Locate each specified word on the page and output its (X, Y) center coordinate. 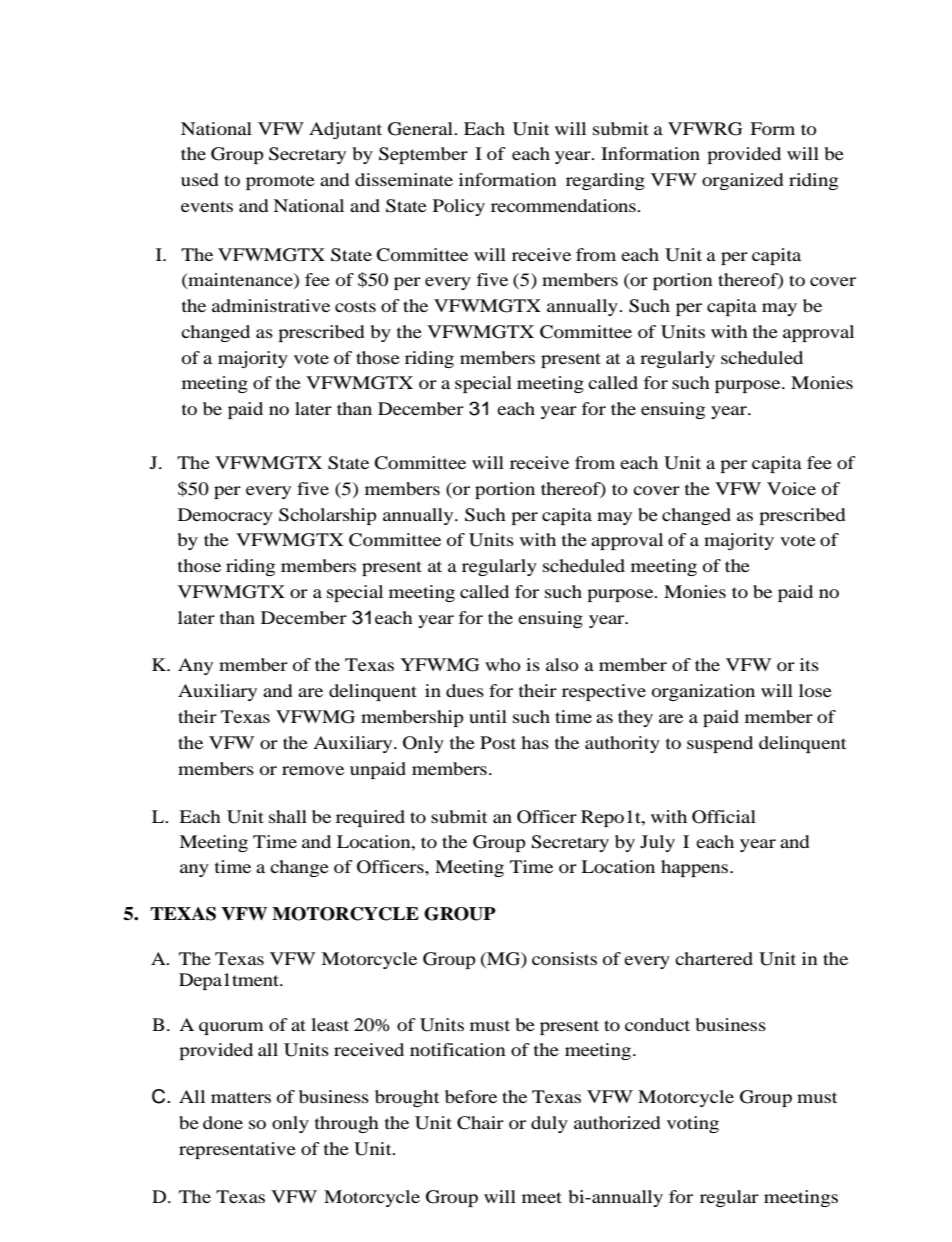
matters (241, 1097)
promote (280, 182)
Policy (459, 207)
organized (743, 181)
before (471, 1096)
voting (693, 1124)
